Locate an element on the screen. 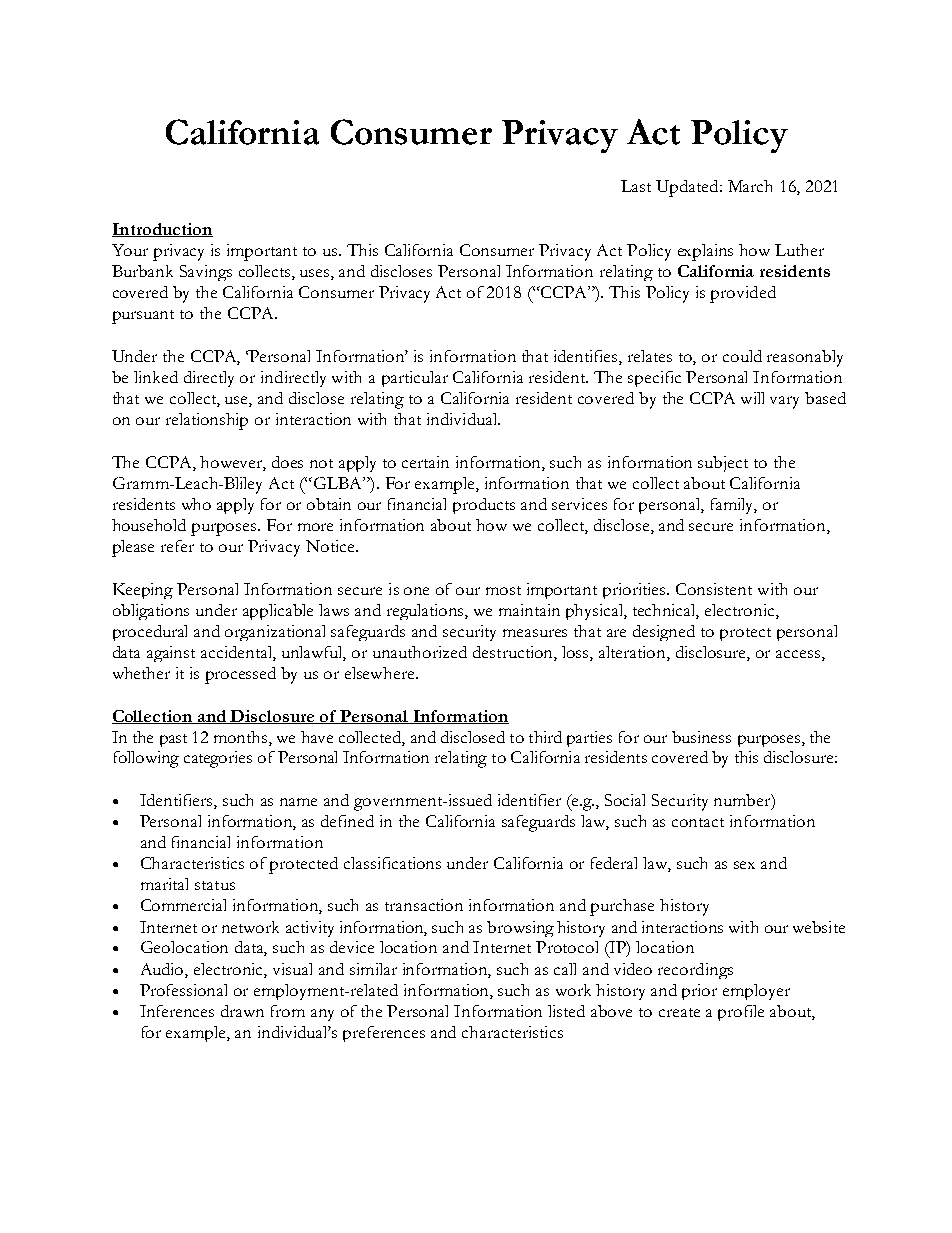  business is located at coordinates (701, 737).
